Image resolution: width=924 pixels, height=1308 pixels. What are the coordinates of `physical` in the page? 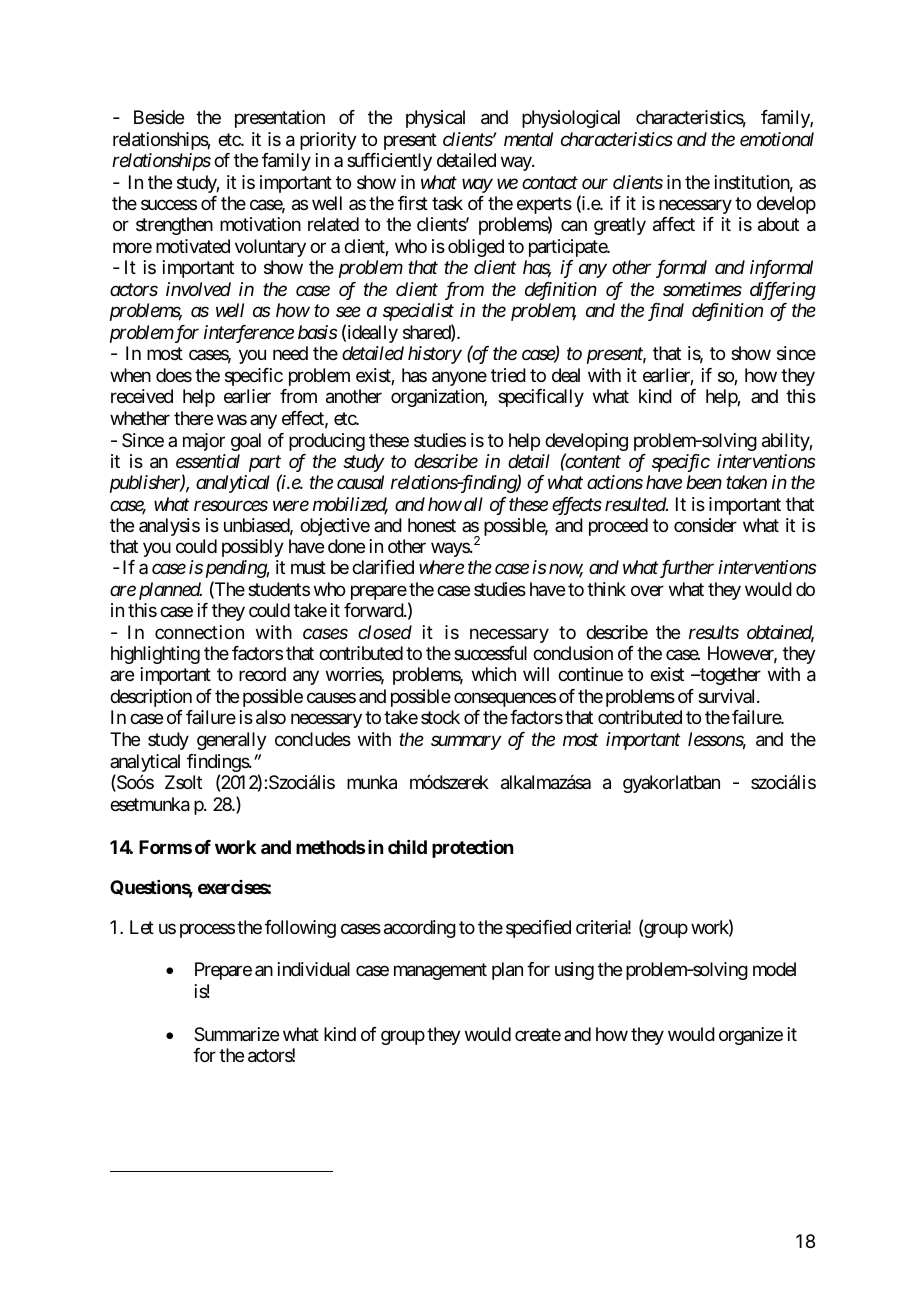 It's located at (435, 119).
